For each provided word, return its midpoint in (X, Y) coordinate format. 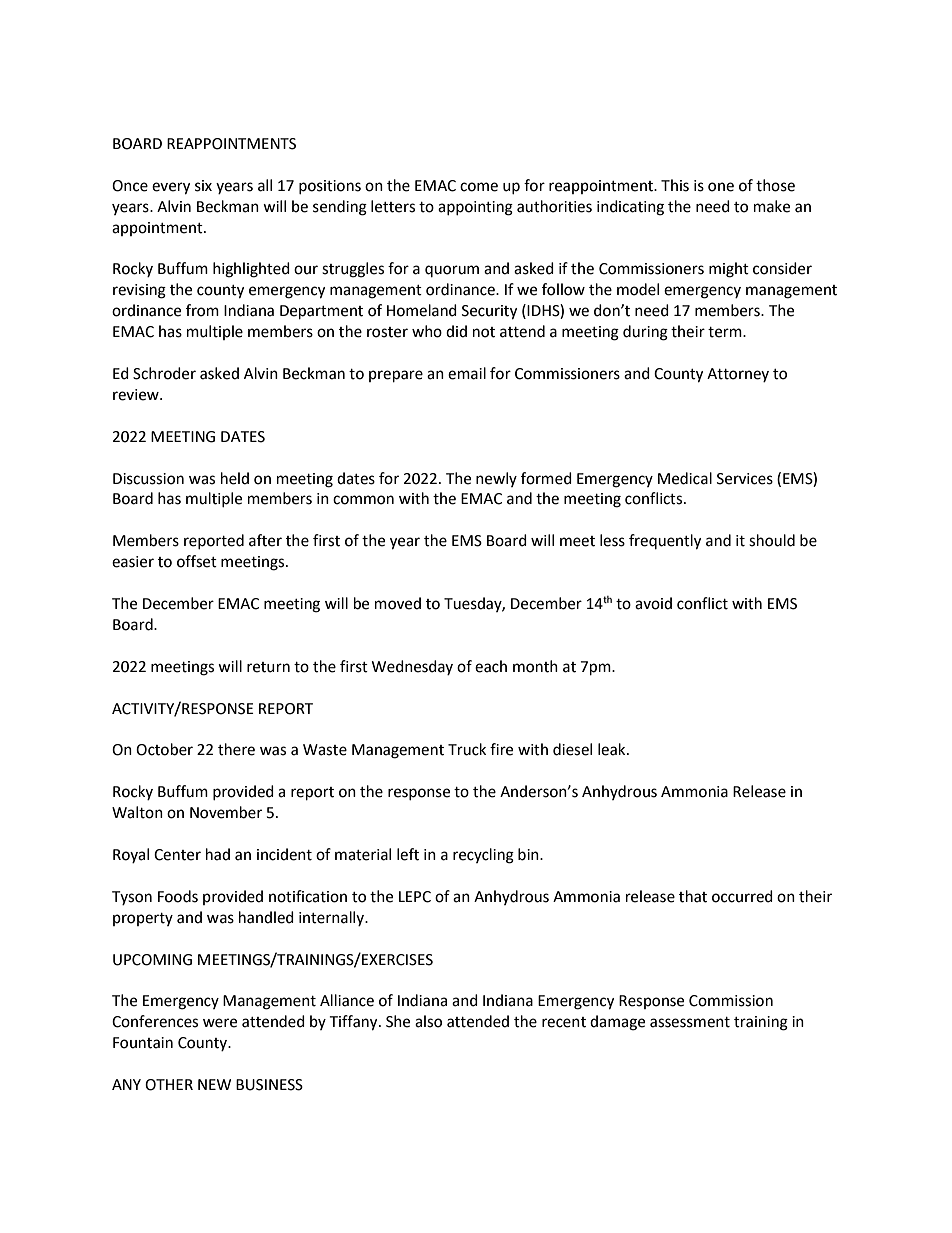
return (268, 667)
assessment (690, 1022)
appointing (475, 208)
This (675, 185)
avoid (653, 603)
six (203, 186)
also (428, 1021)
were (220, 1023)
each (491, 666)
